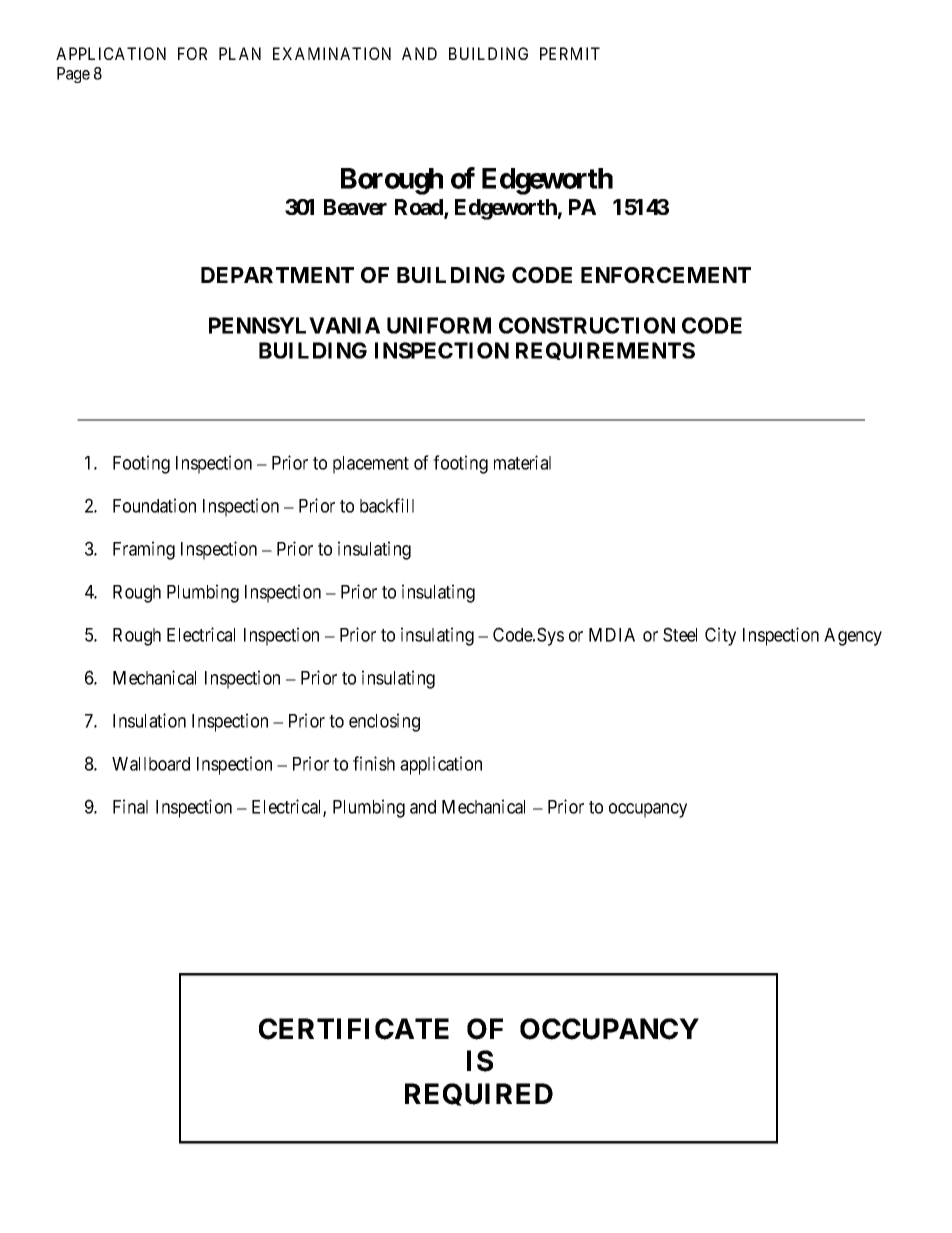 Image resolution: width=952 pixels, height=1233 pixels. What do you see at coordinates (570, 53) in the page?
I see `PERMIT` at bounding box center [570, 53].
